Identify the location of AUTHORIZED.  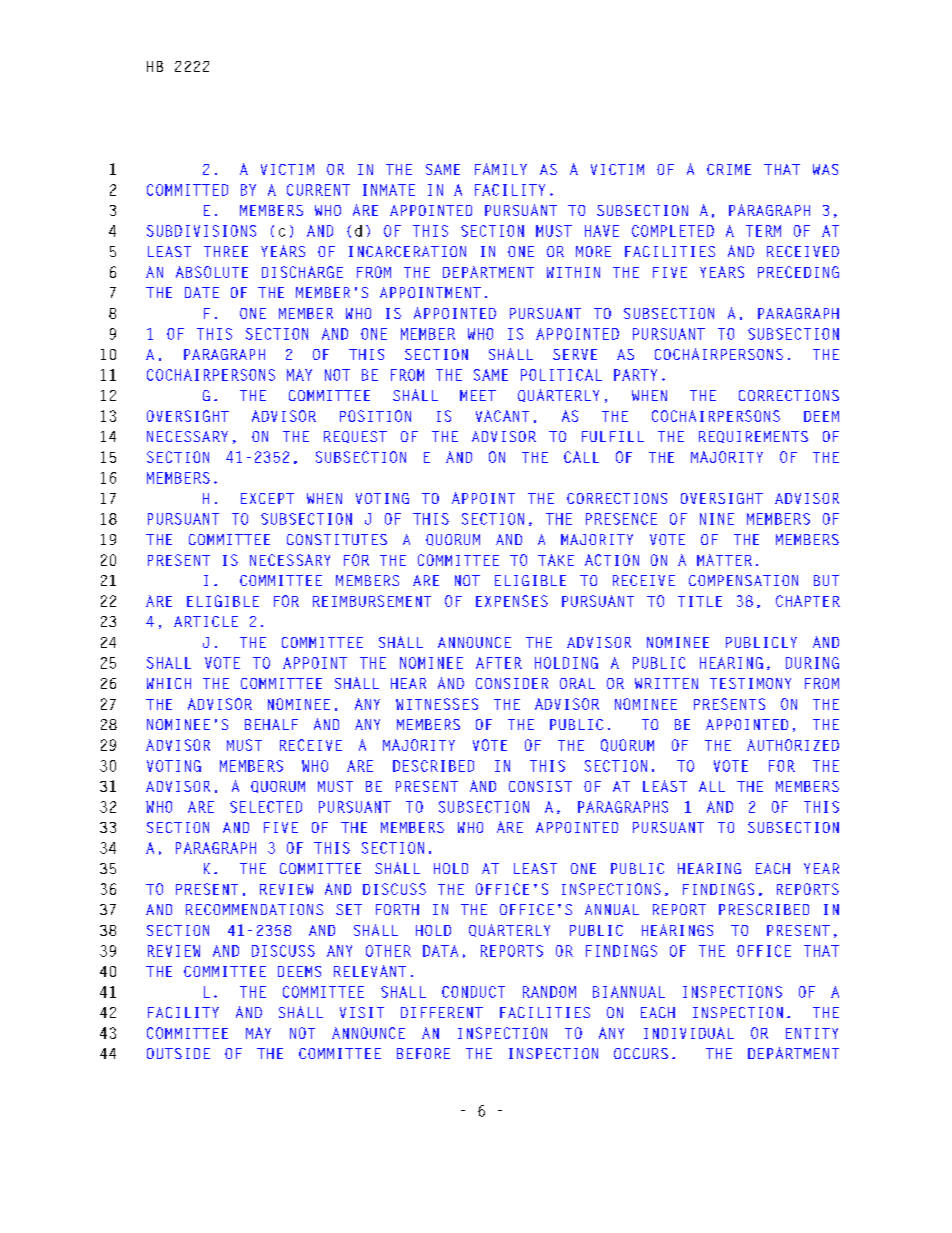
(793, 745).
